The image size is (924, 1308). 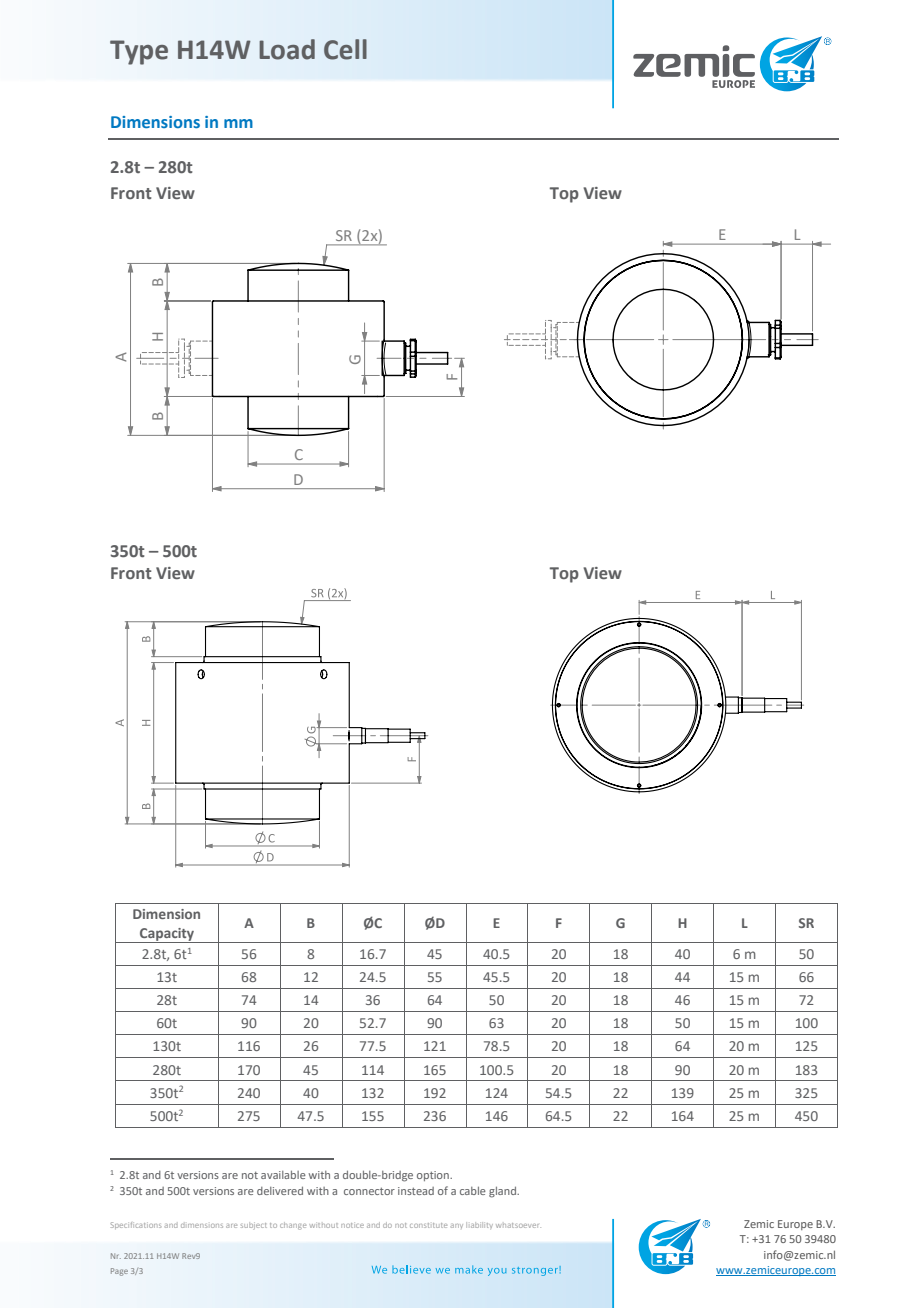 I want to click on Page, so click(x=119, y=1272).
